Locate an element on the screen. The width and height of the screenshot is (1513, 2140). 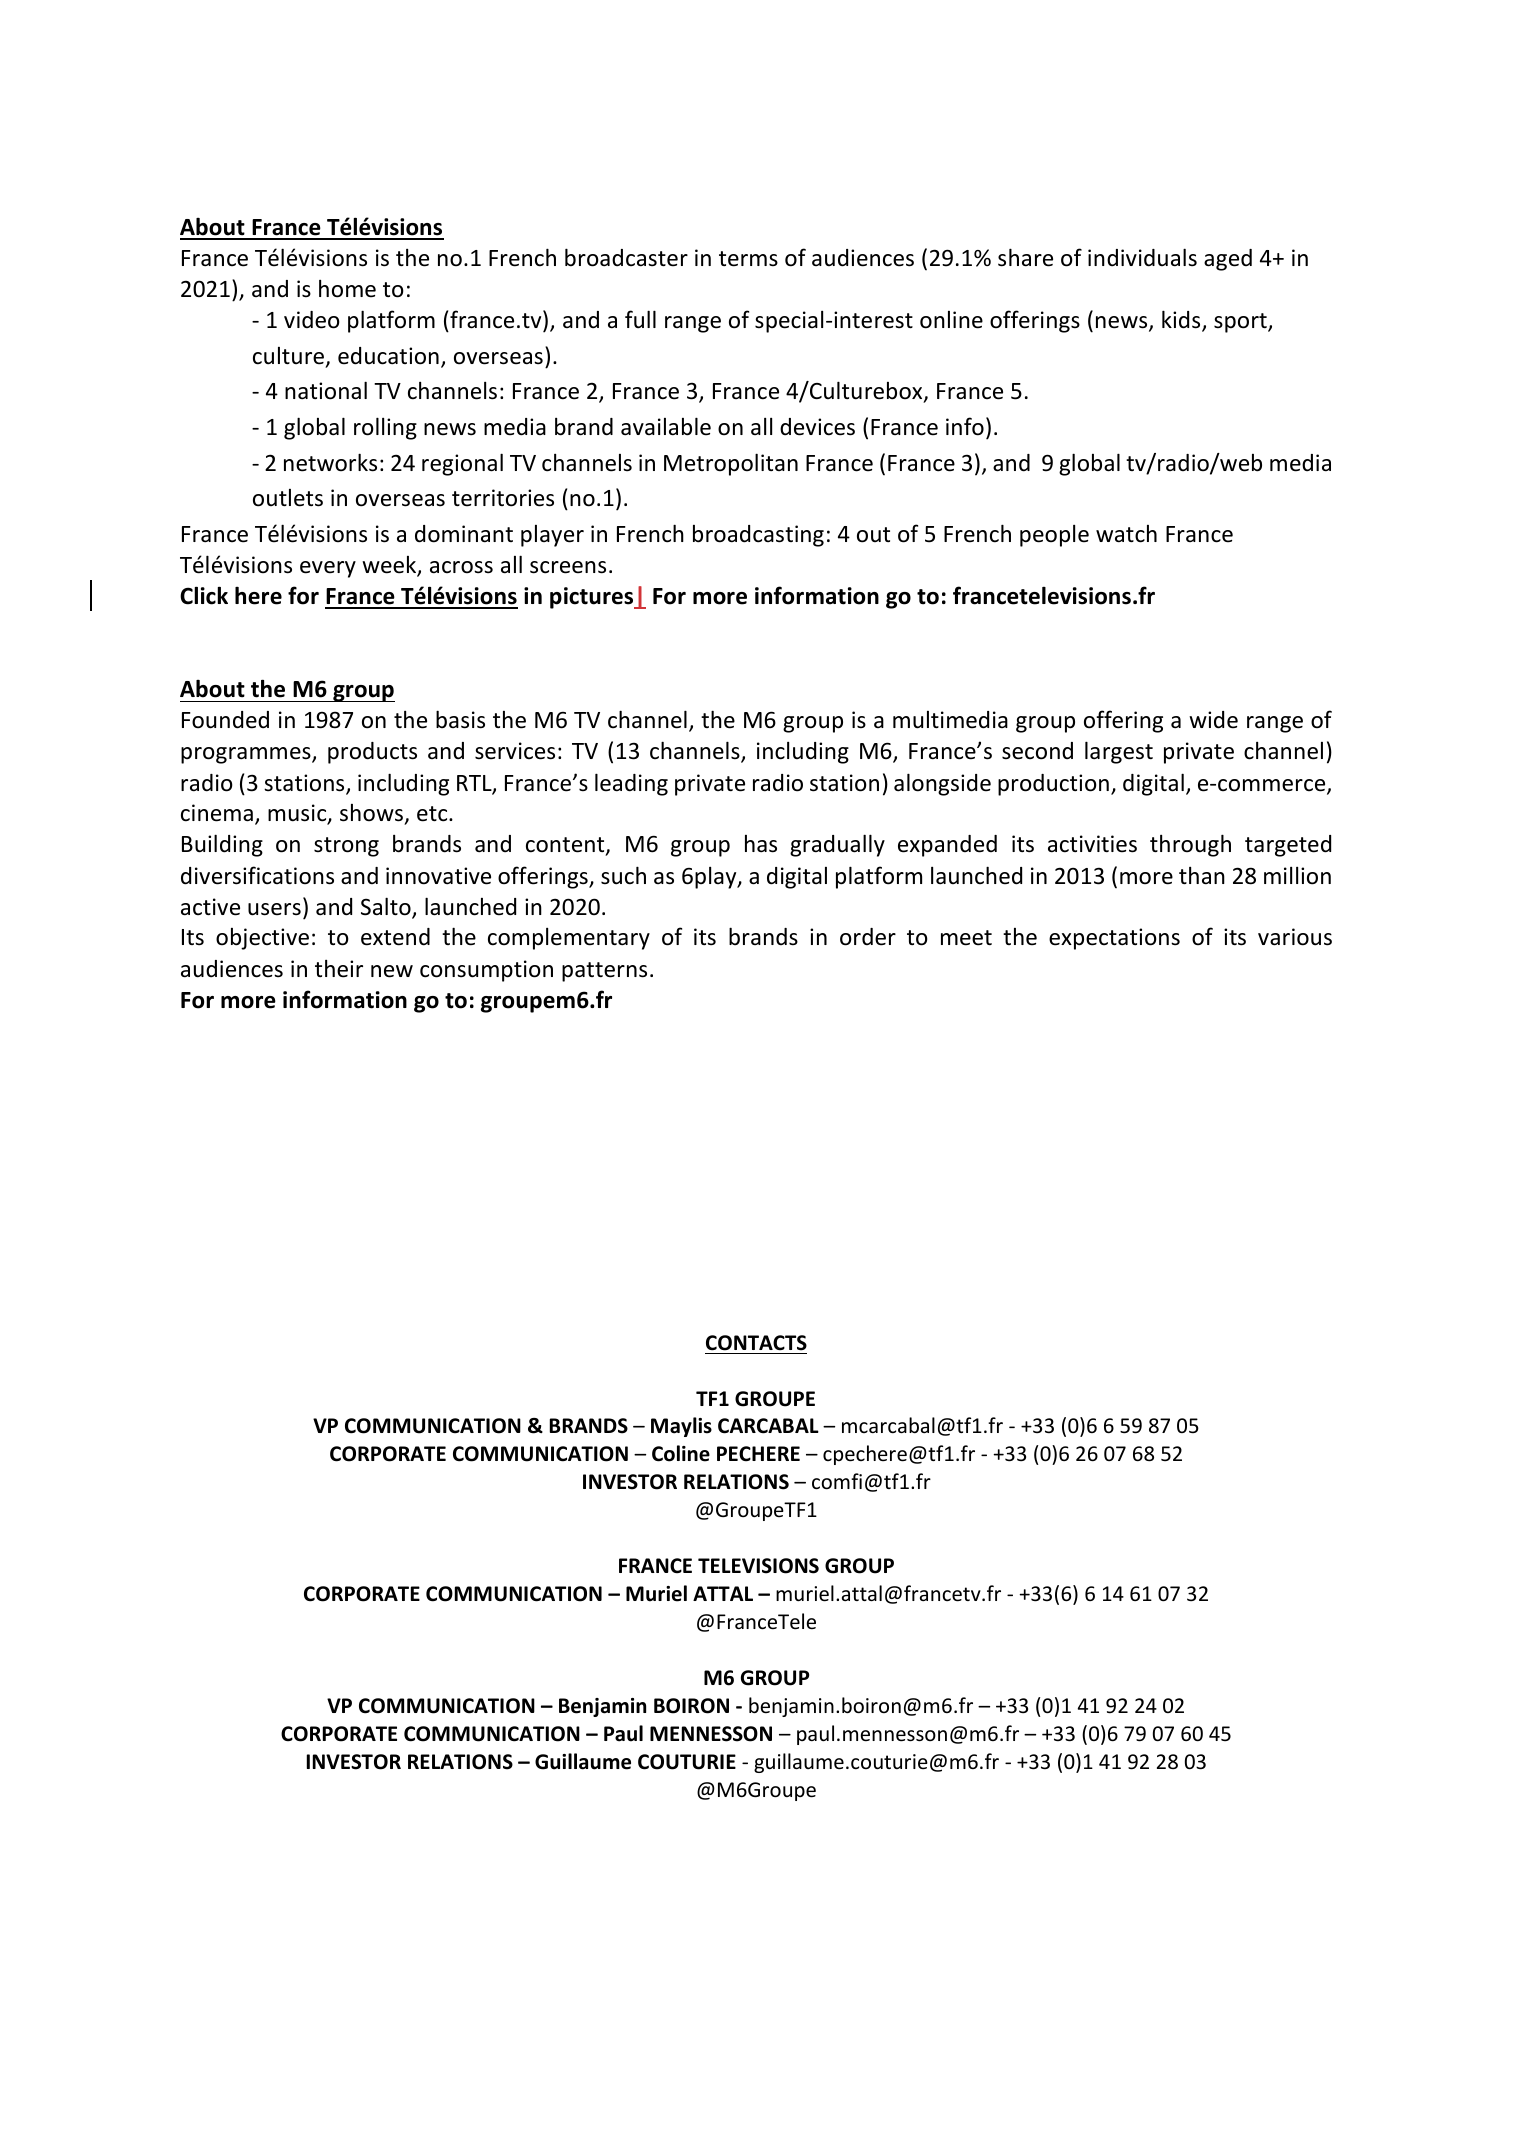
terms is located at coordinates (748, 259).
